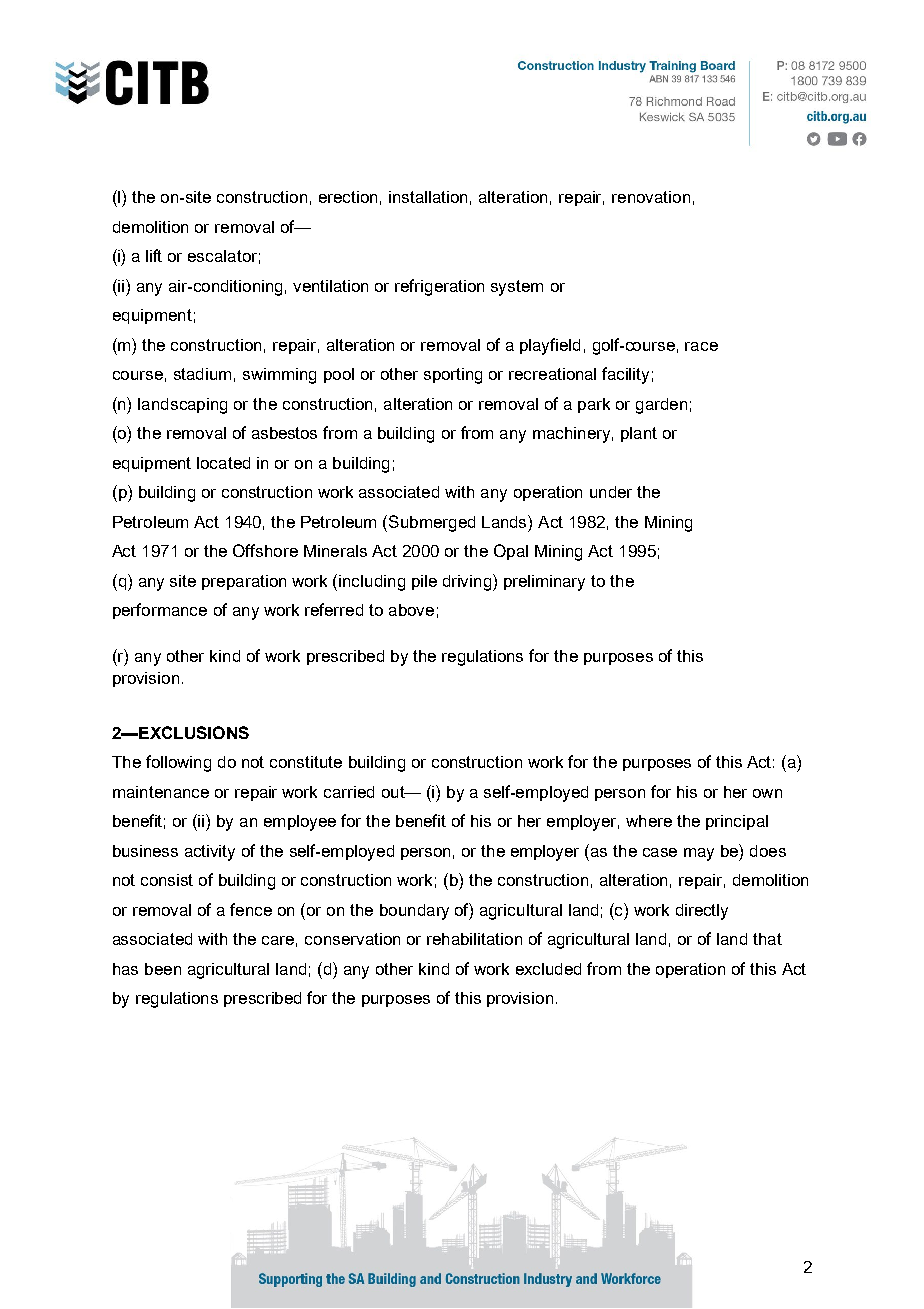 The height and width of the image is (1309, 924). Describe the element at coordinates (702, 912) in the image. I see `directly` at that location.
